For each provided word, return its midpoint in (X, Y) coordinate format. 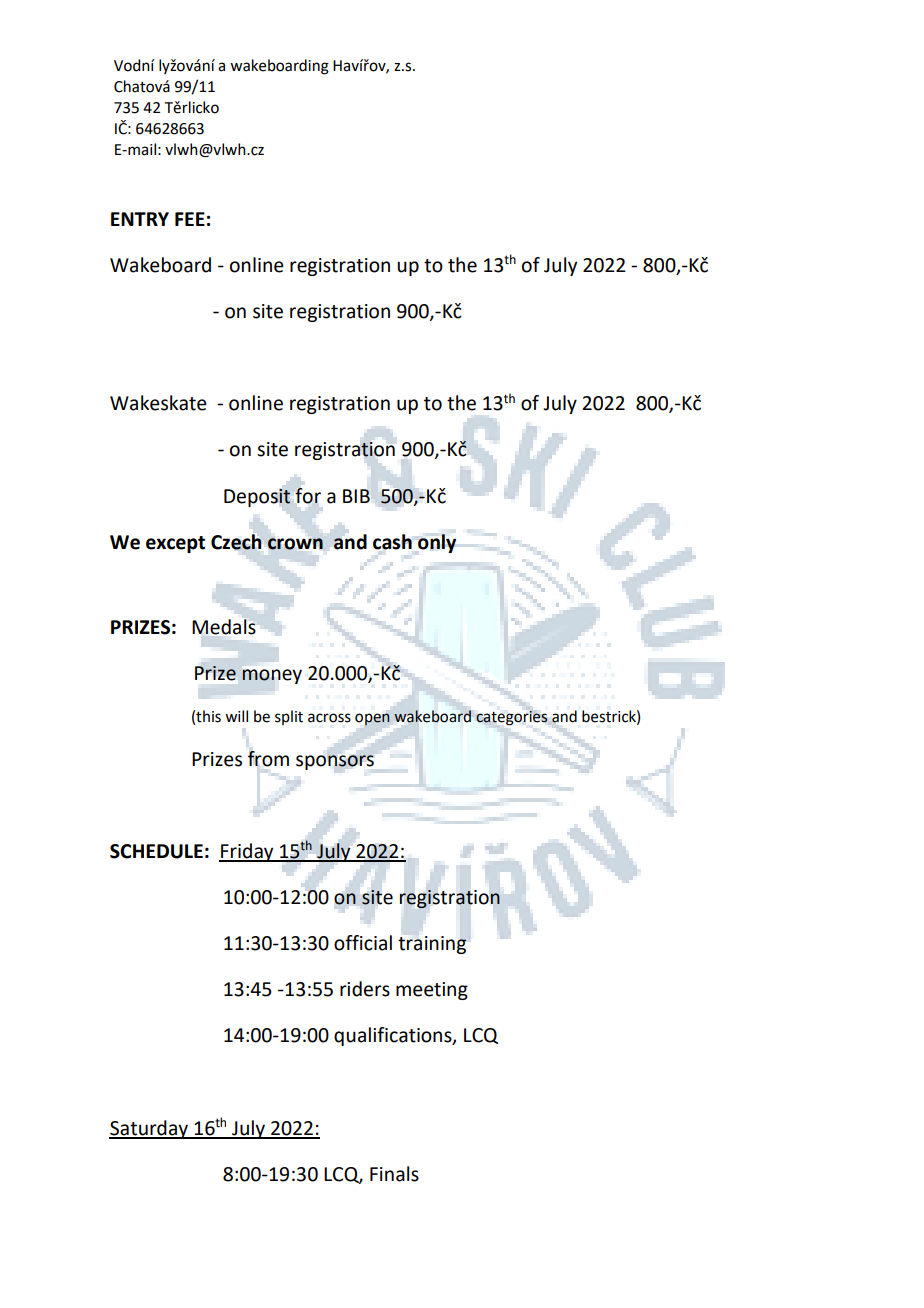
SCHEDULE (156, 851)
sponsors (335, 762)
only (437, 543)
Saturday (150, 1129)
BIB (356, 496)
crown (295, 544)
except (175, 544)
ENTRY (140, 219)
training (432, 945)
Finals (394, 1174)
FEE (190, 219)
